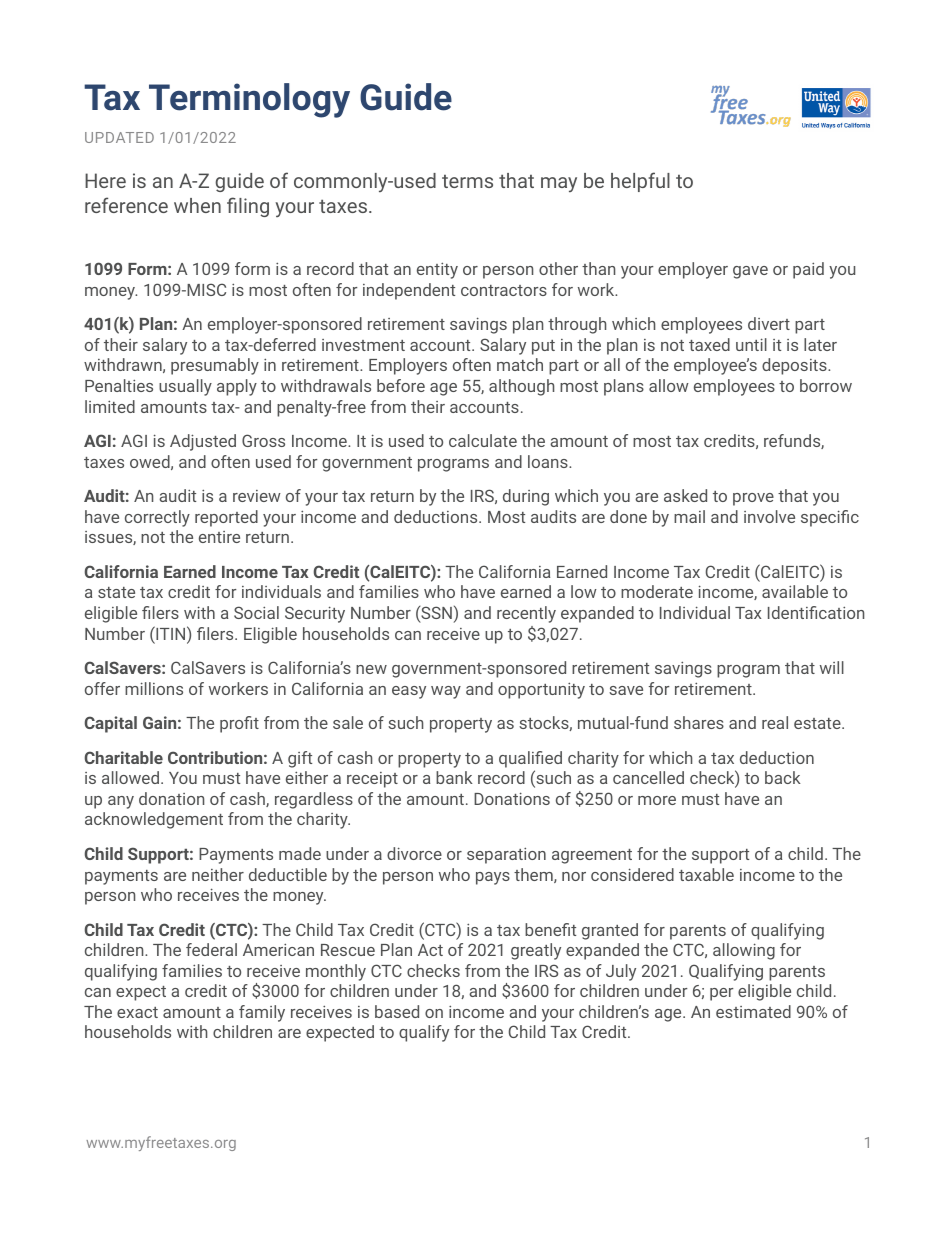 This page has height=1233, width=952. I want to click on prove, so click(753, 499).
